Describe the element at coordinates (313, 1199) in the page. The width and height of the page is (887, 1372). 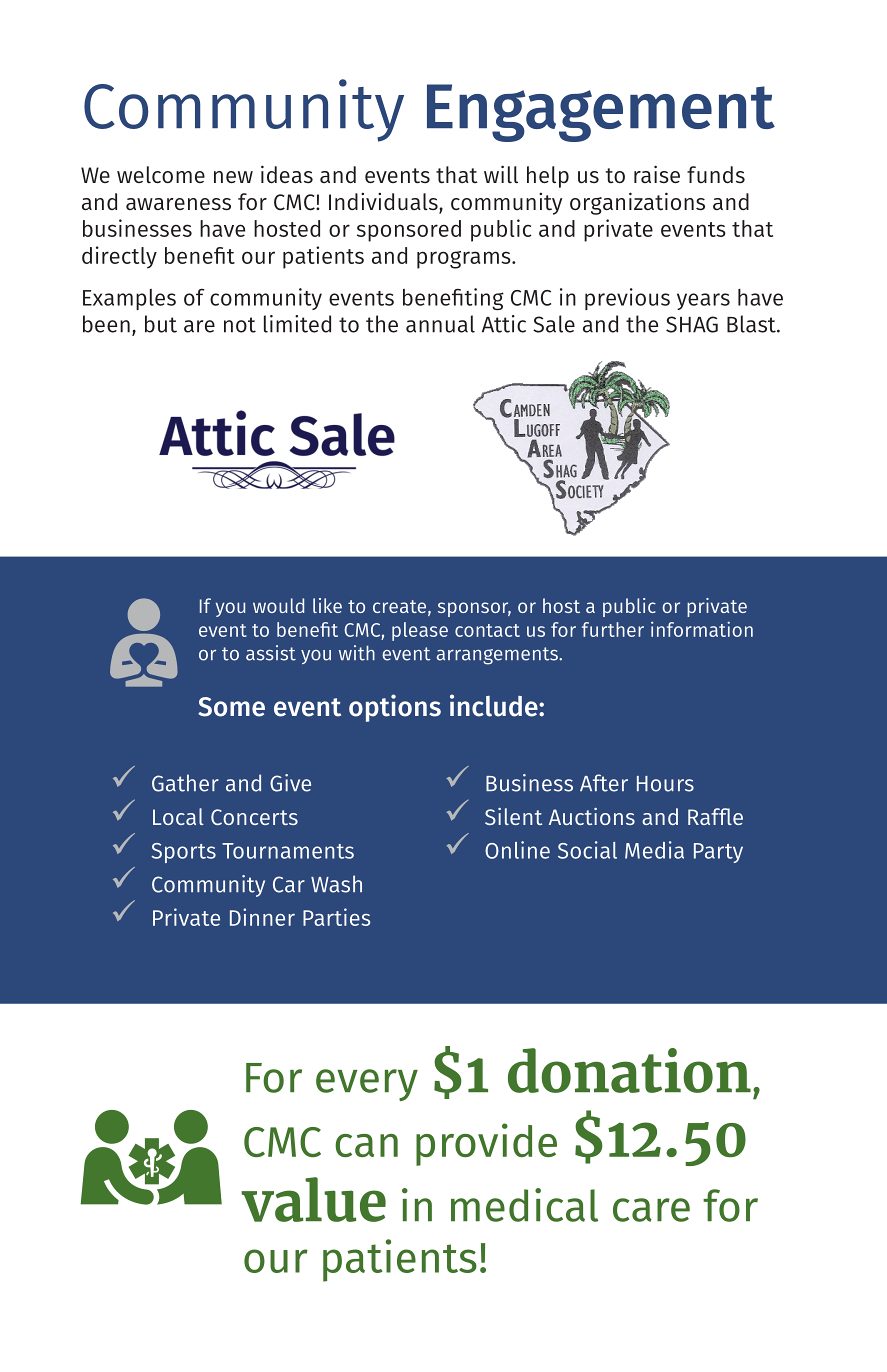
I see `value` at that location.
